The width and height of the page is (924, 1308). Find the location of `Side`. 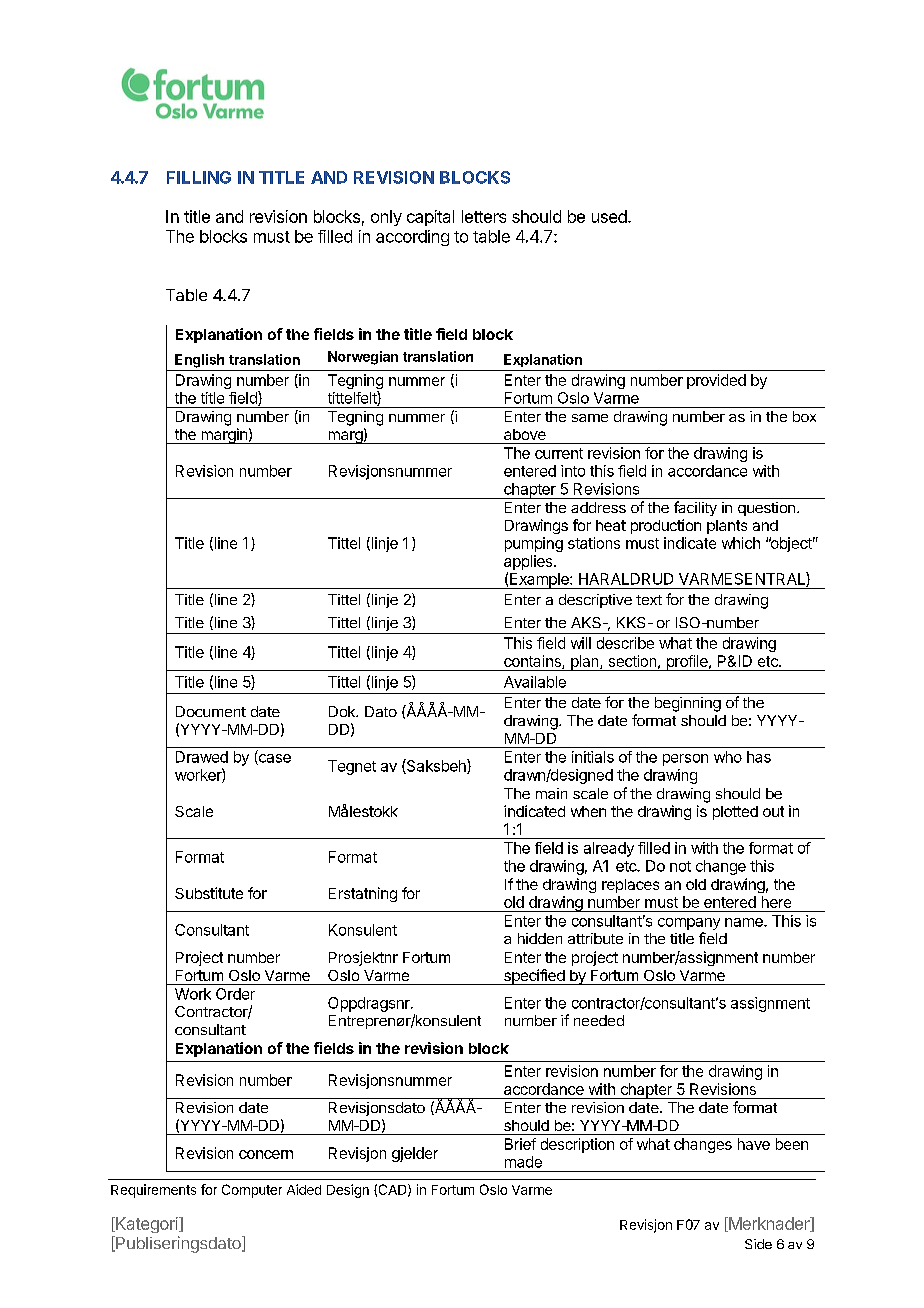

Side is located at coordinates (758, 1244).
